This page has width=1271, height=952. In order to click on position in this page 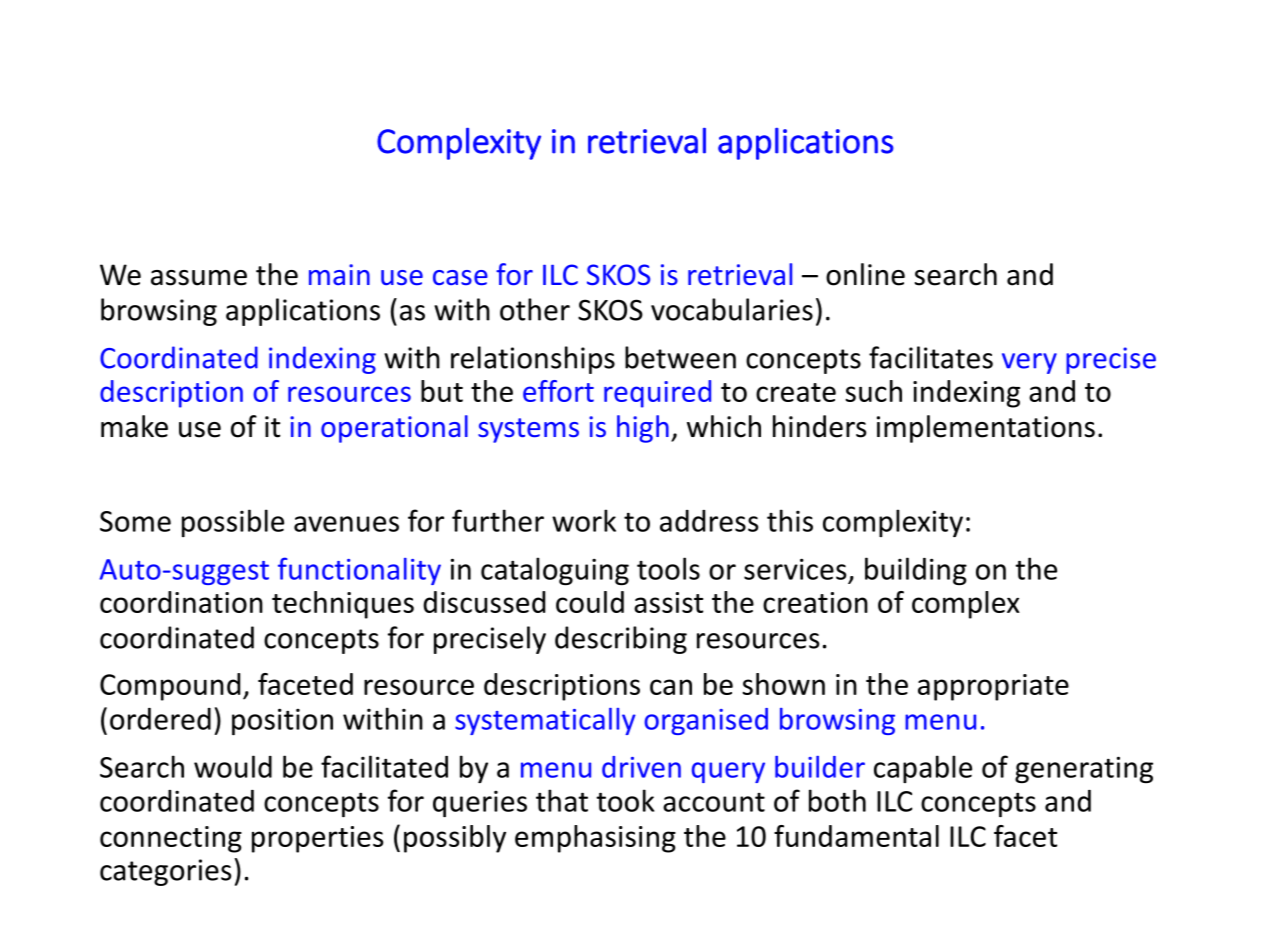, I will do `click(282, 721)`.
